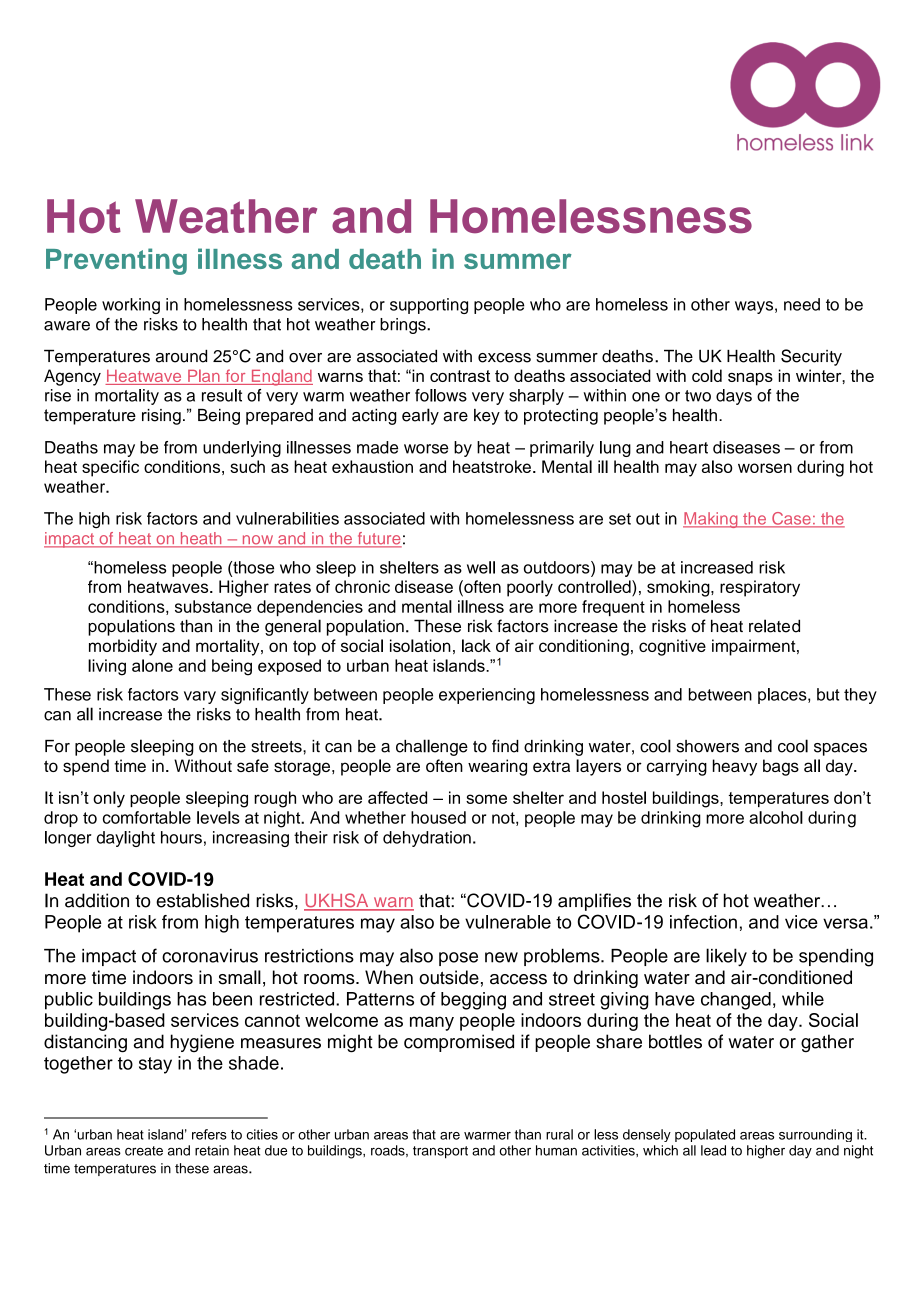  Describe the element at coordinates (802, 304) in the page. I see `need` at that location.
